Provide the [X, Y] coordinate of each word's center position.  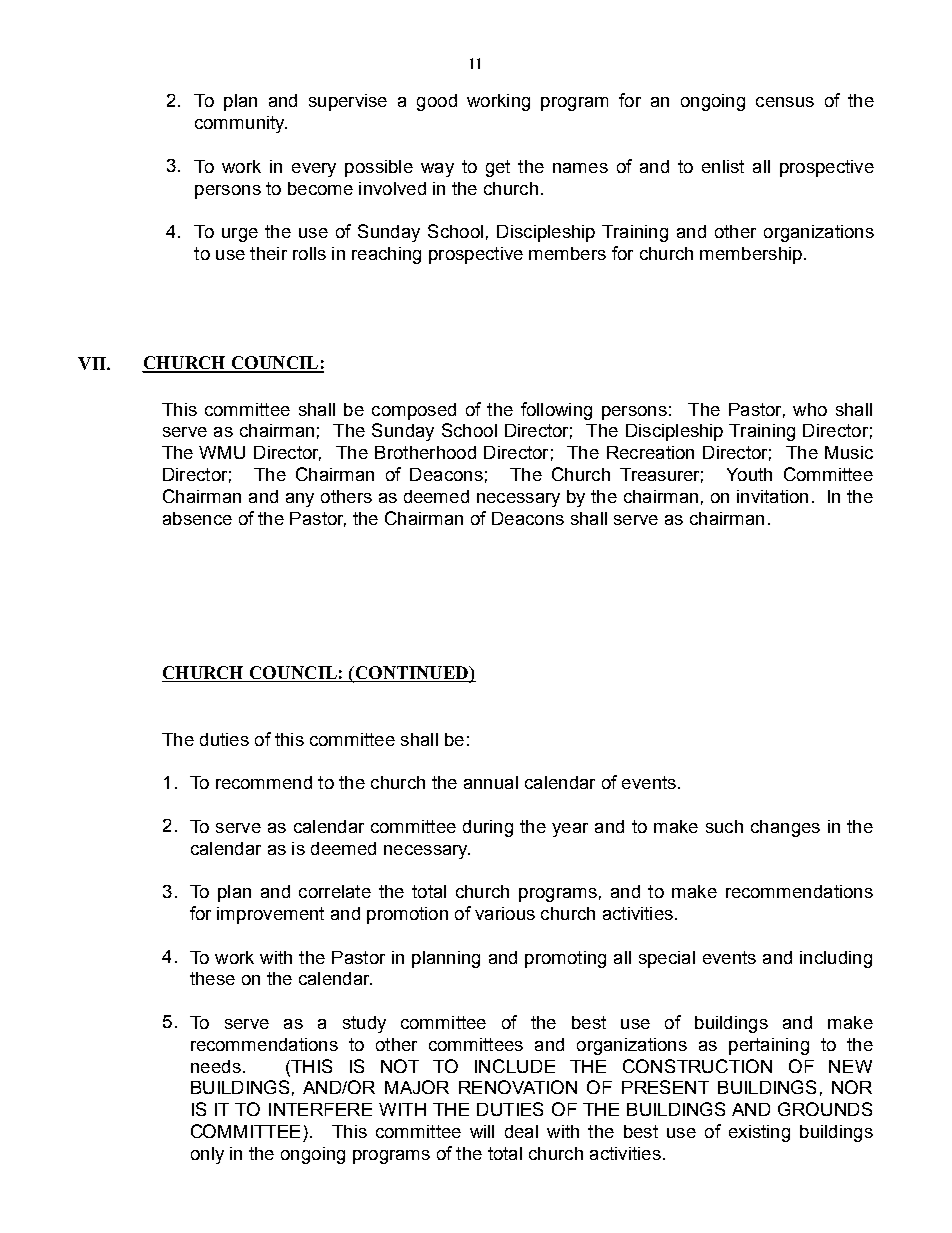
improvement [270, 915]
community [241, 124]
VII [93, 363]
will [482, 1131]
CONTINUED [411, 674]
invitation [772, 496]
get [498, 168]
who [810, 409]
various [505, 913]
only [207, 1155]
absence [197, 518]
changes [785, 828]
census [785, 102]
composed [414, 411]
